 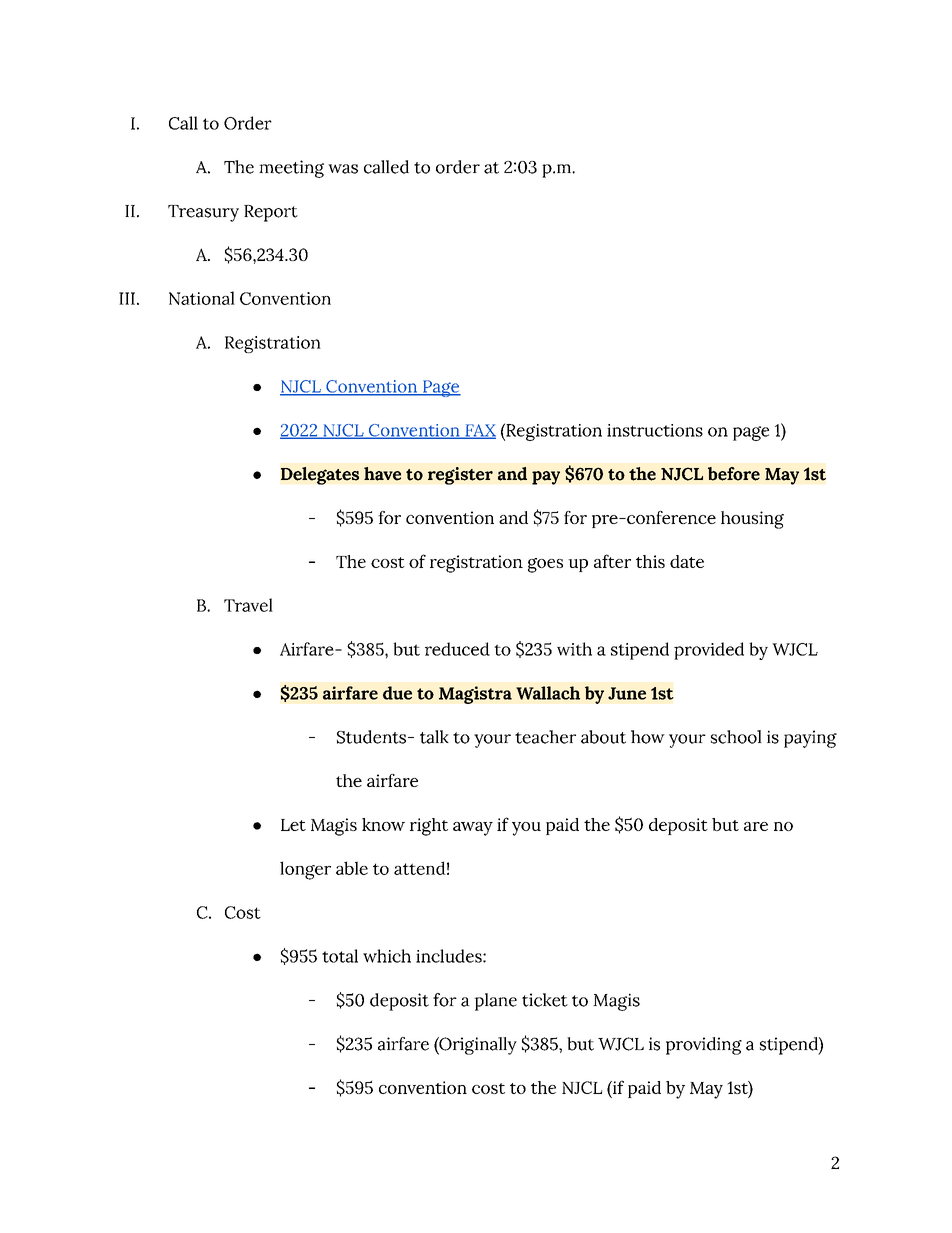 What do you see at coordinates (293, 825) in the document?
I see `Let` at bounding box center [293, 825].
